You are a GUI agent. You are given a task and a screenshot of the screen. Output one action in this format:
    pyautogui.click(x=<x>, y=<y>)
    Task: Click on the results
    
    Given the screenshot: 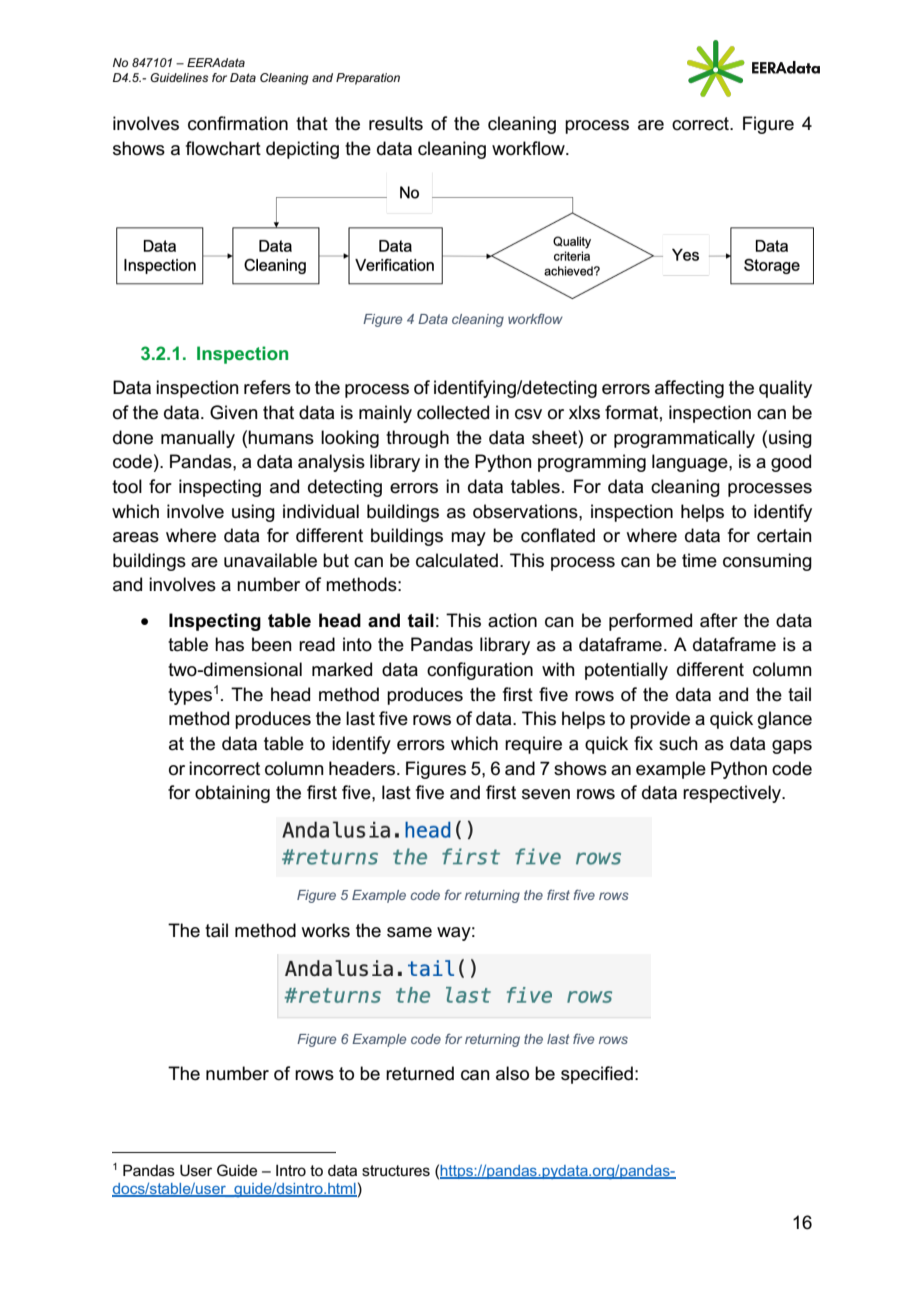 What is the action you would take?
    pyautogui.click(x=396, y=123)
